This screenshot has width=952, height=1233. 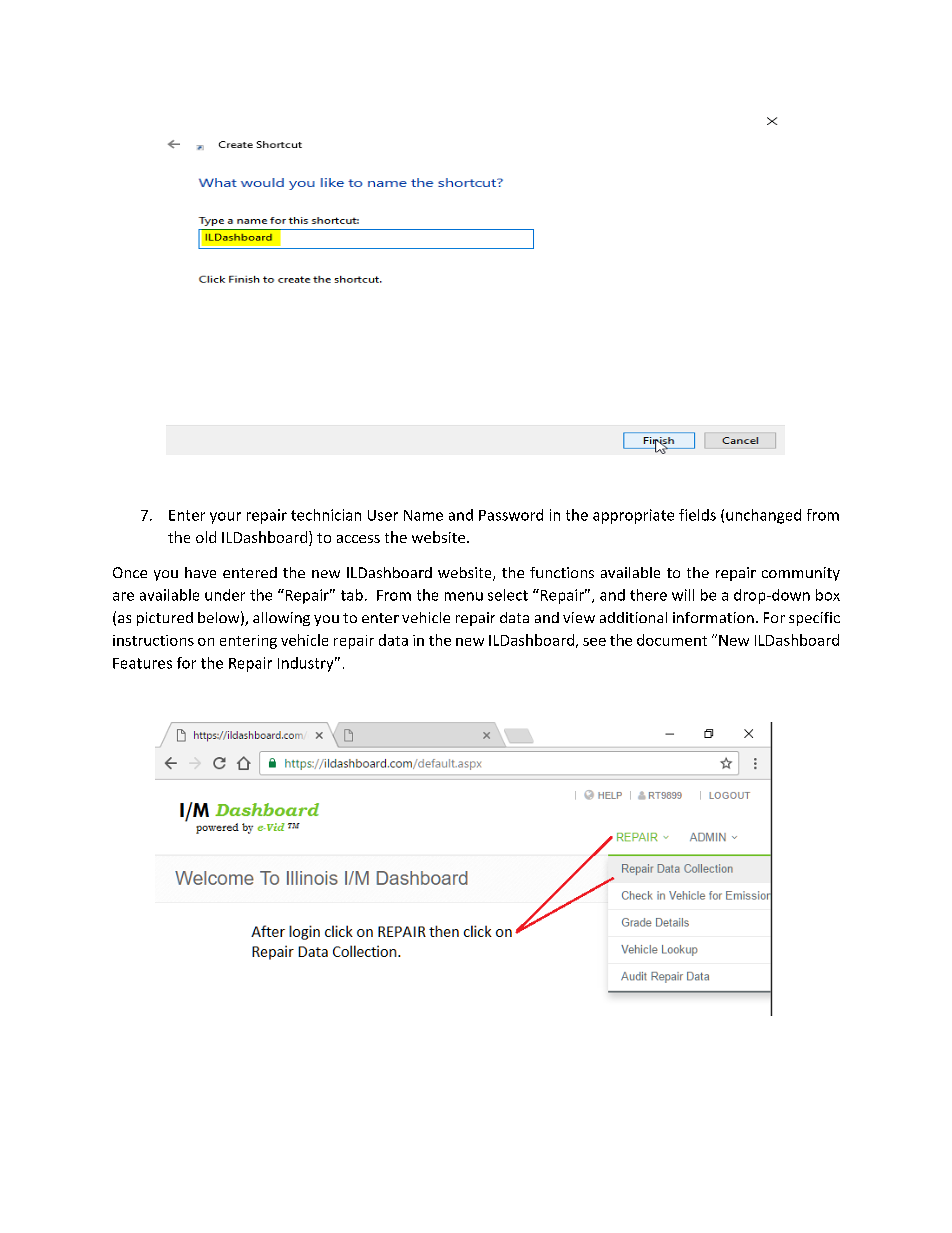 What do you see at coordinates (511, 515) in the screenshot?
I see `Password` at bounding box center [511, 515].
